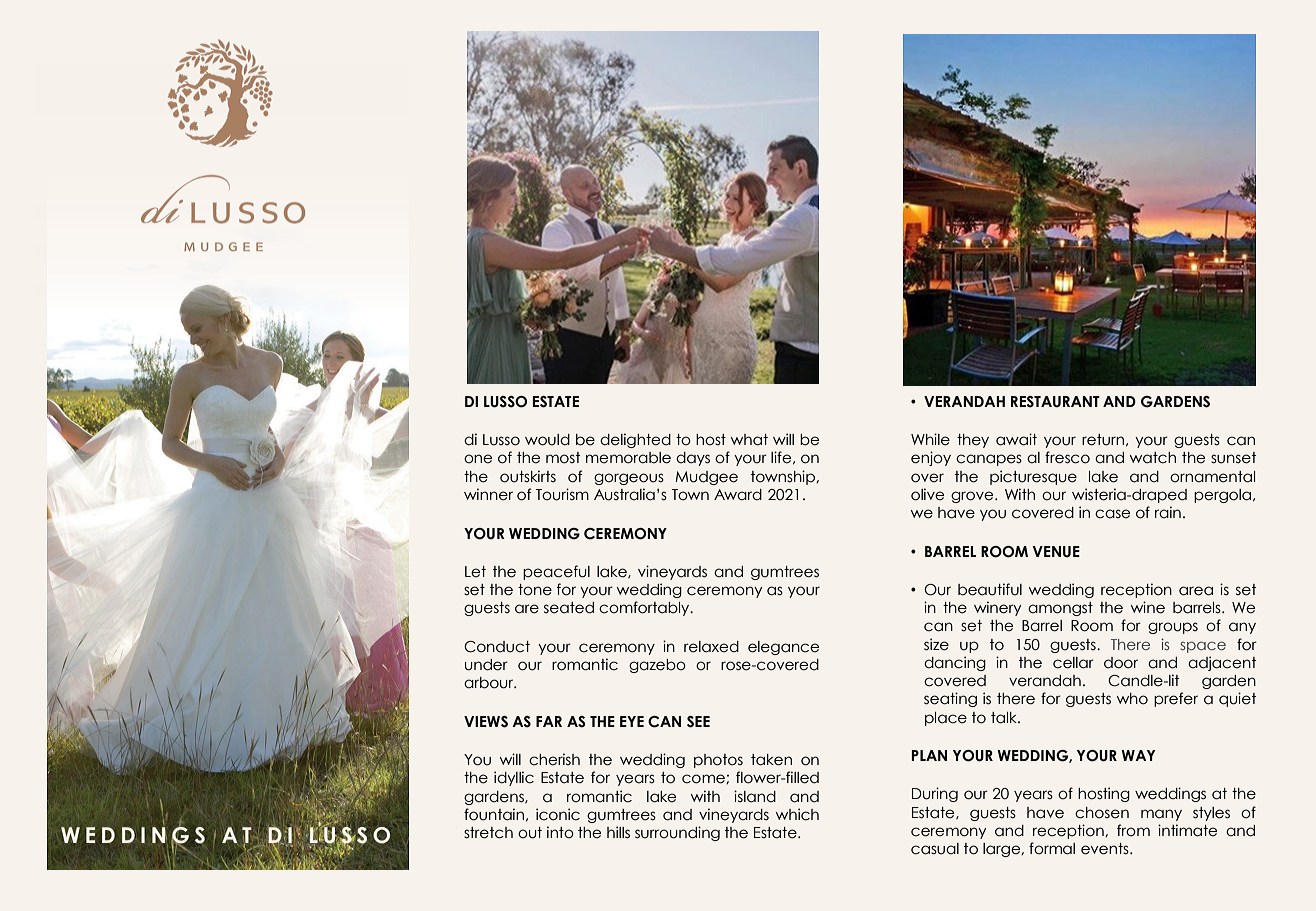  What do you see at coordinates (1103, 440) in the screenshot?
I see `return` at bounding box center [1103, 440].
